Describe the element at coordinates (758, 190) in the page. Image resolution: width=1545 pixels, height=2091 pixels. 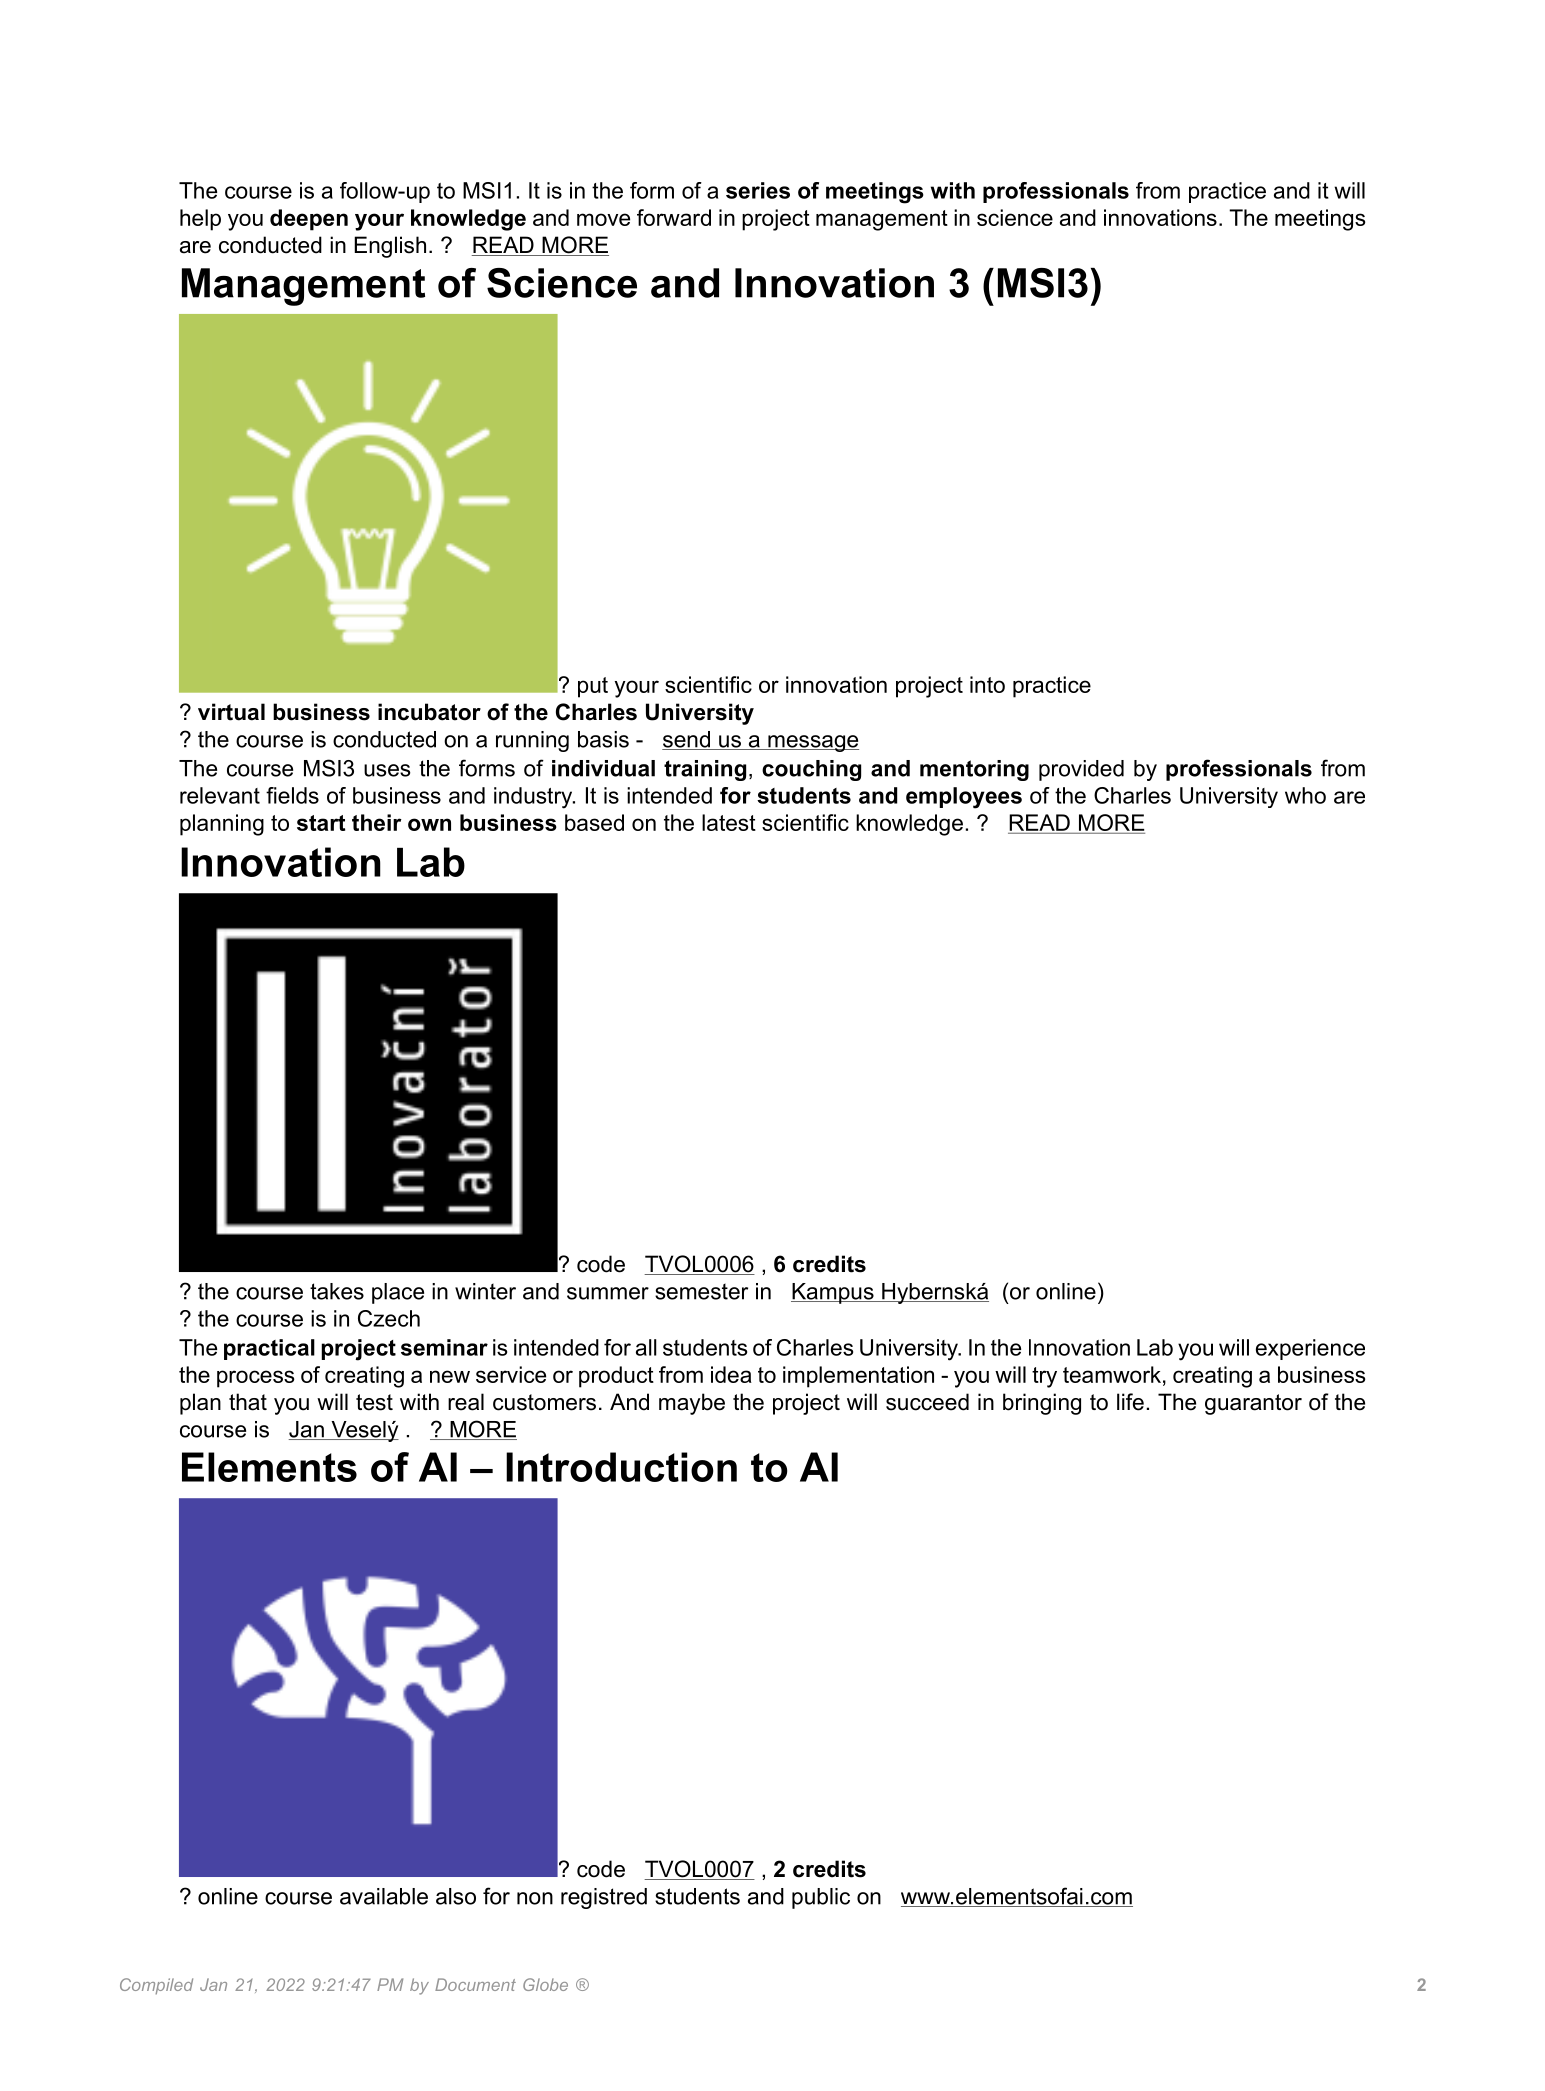
I see `series` at that location.
